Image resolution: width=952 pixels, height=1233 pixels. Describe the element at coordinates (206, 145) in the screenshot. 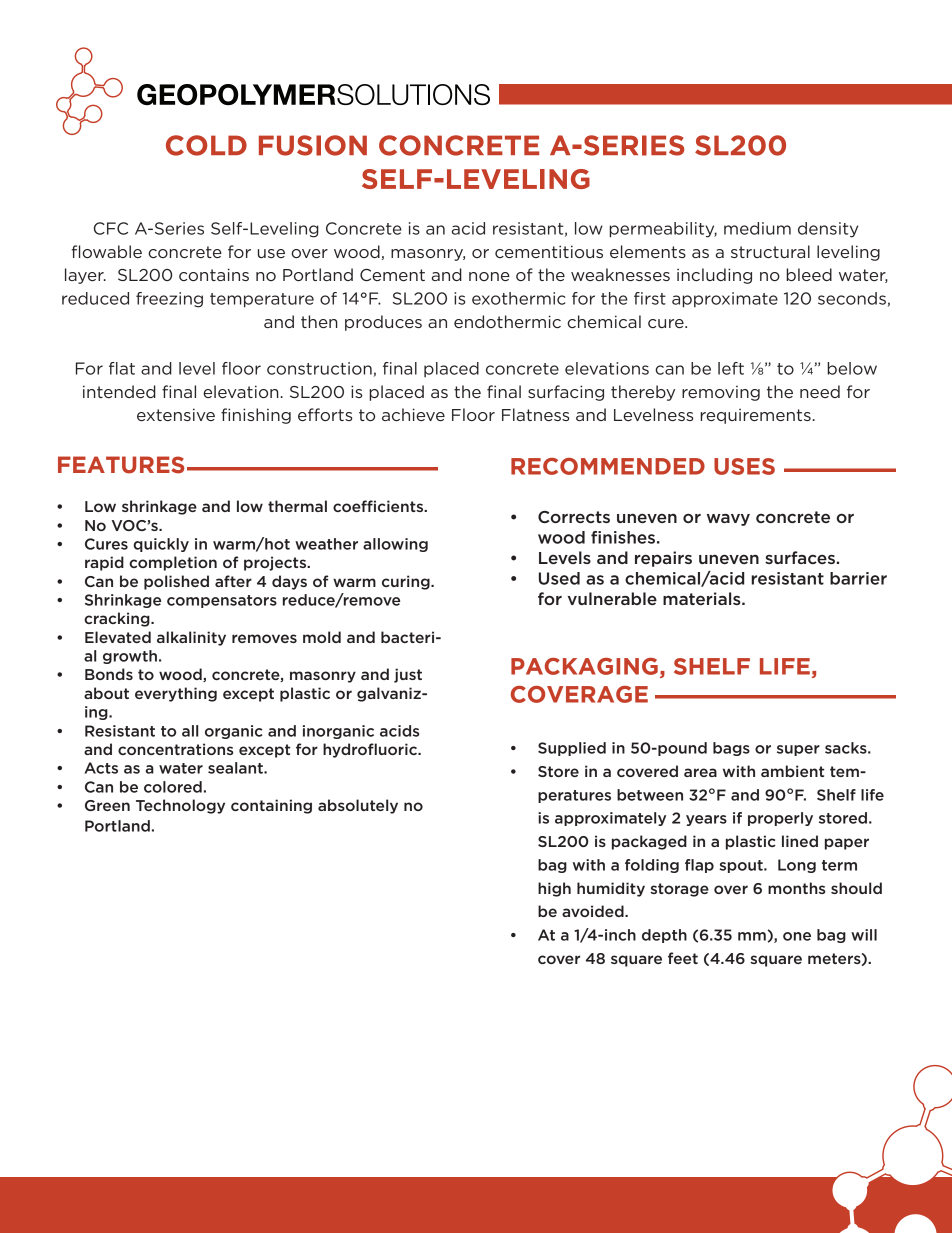

I see `COLD` at that location.
